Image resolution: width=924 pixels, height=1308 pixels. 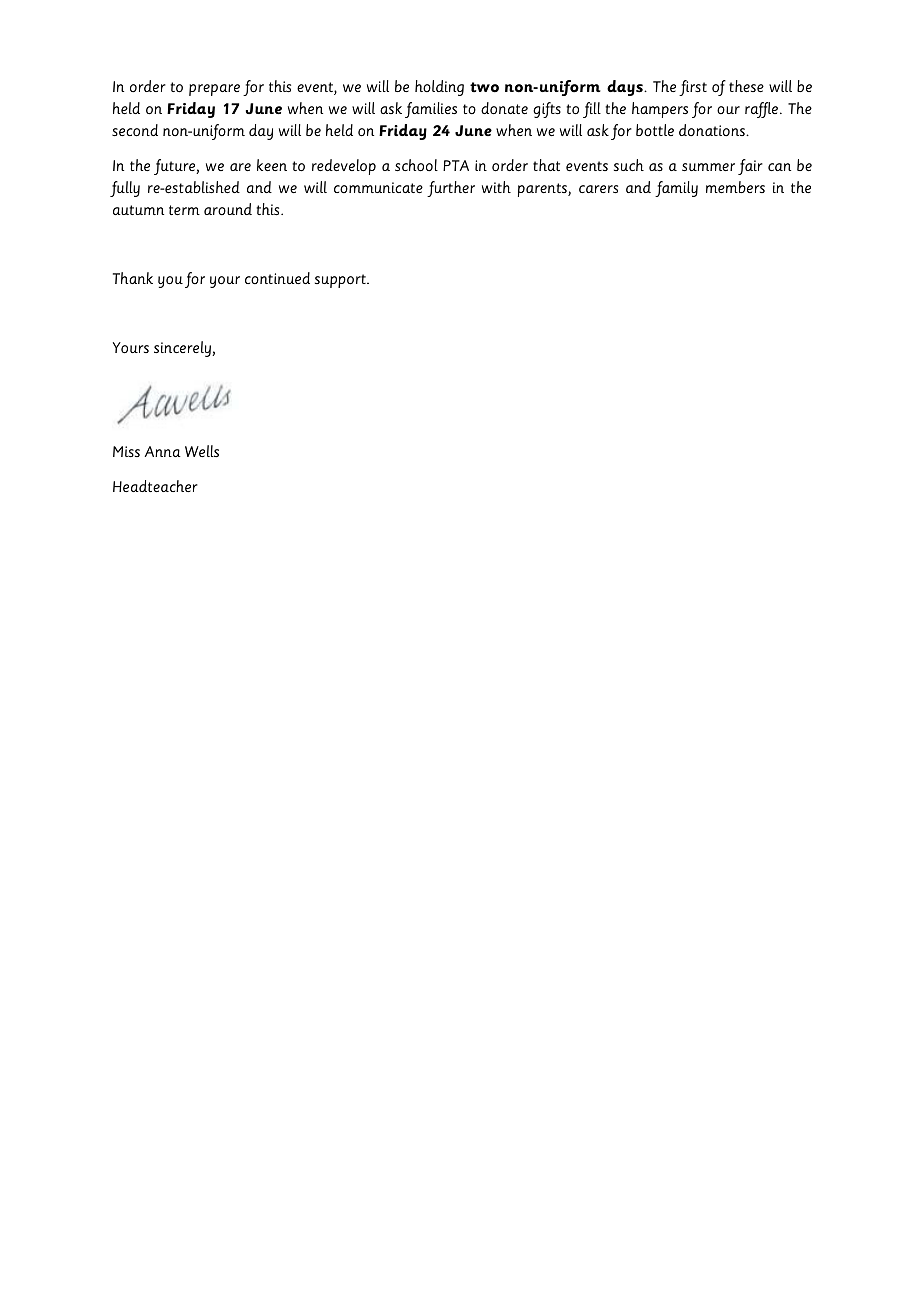 I want to click on Wells, so click(x=202, y=451).
